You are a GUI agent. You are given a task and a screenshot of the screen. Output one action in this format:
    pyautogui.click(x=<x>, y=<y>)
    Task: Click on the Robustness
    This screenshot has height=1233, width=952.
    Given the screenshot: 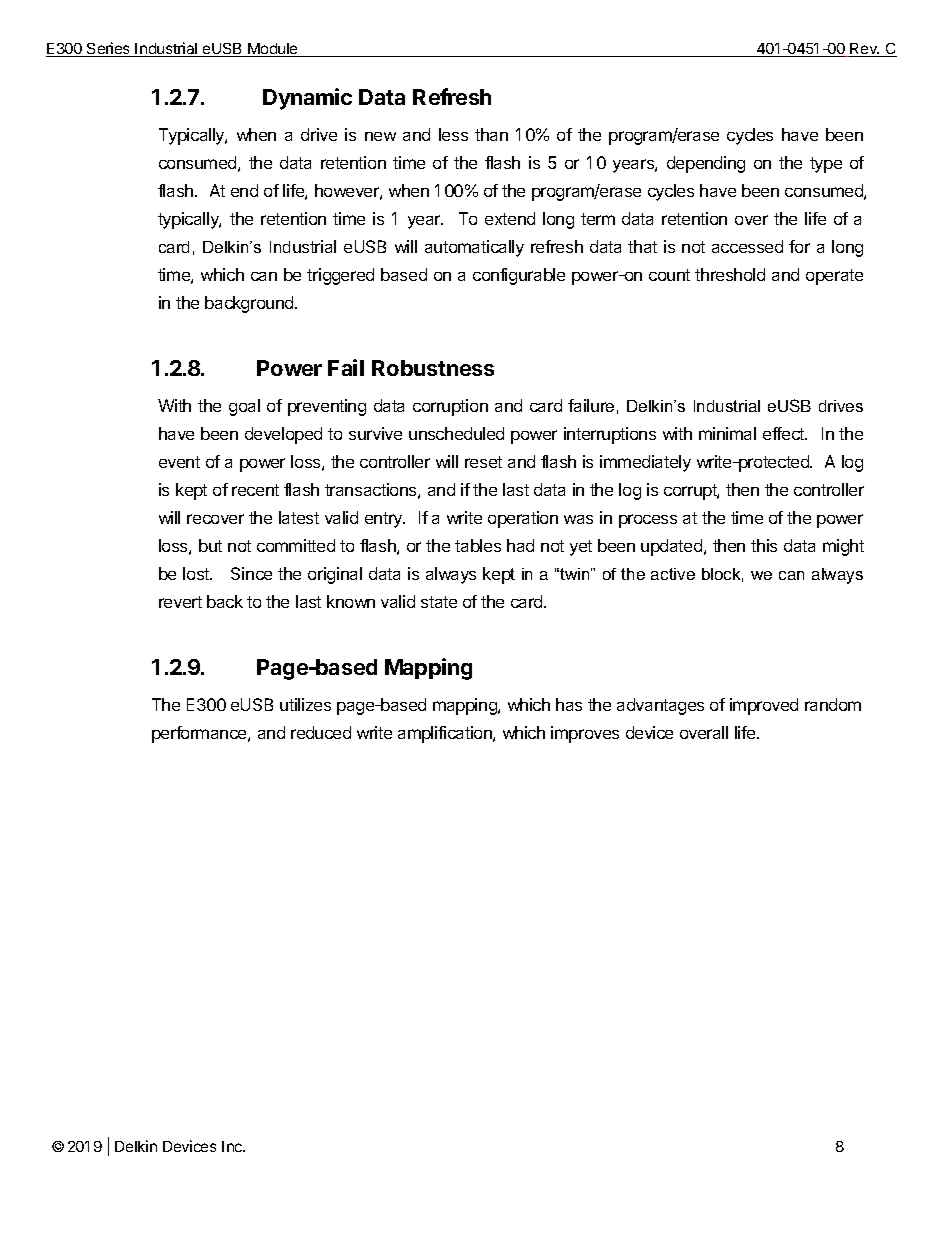 What is the action you would take?
    pyautogui.click(x=433, y=368)
